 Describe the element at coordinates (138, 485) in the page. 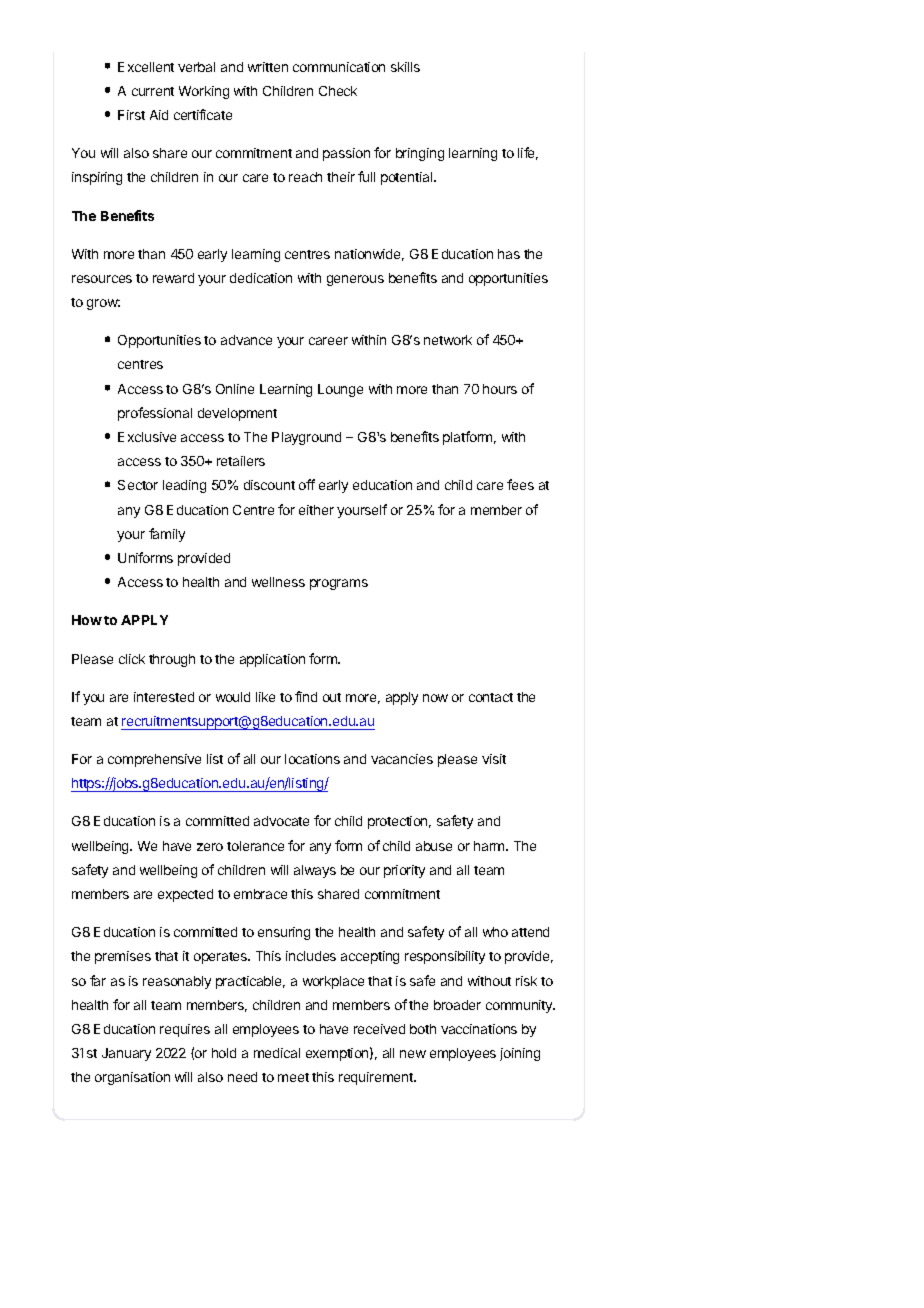

I see `Sector` at that location.
